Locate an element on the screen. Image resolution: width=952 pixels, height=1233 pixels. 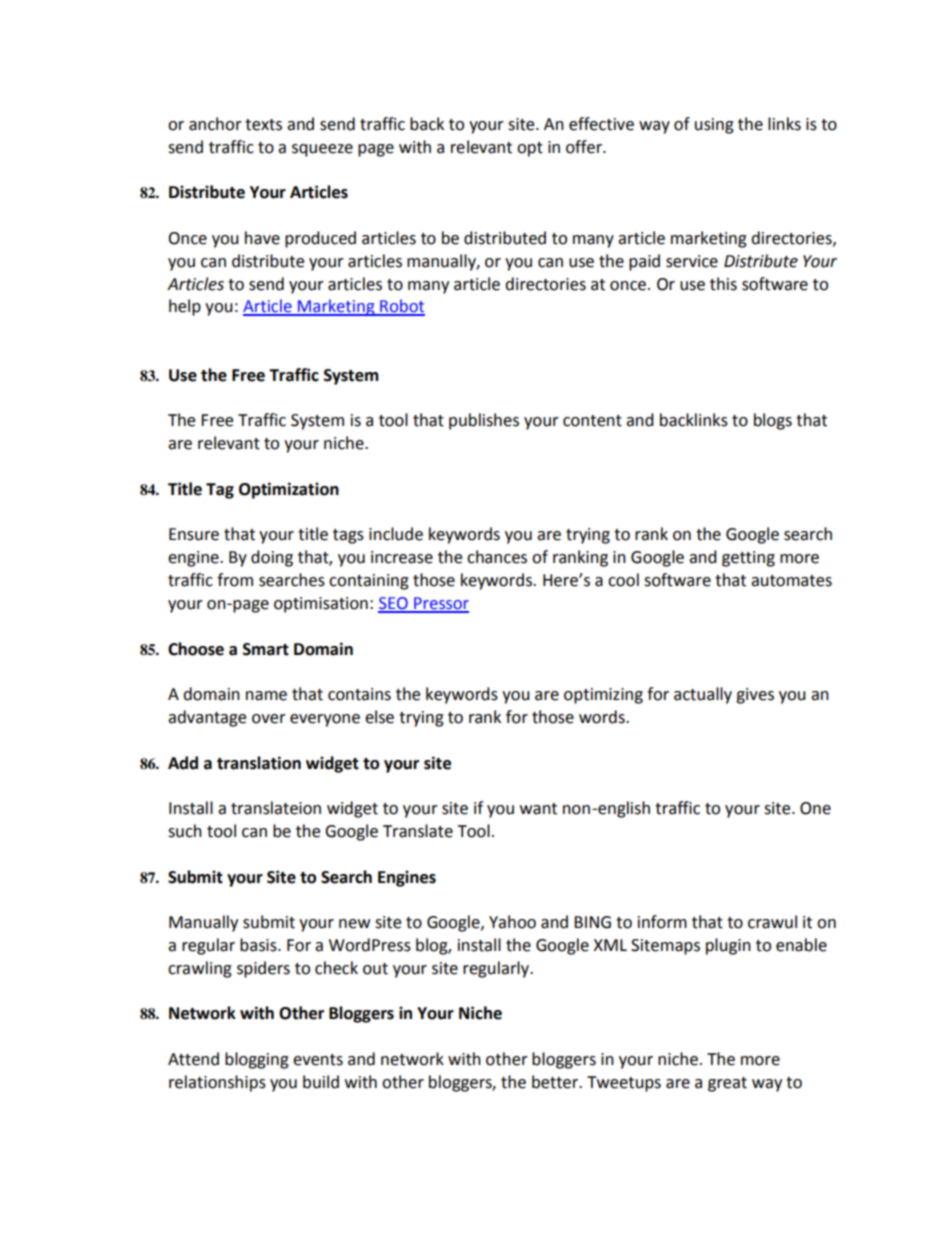
want is located at coordinates (538, 809).
